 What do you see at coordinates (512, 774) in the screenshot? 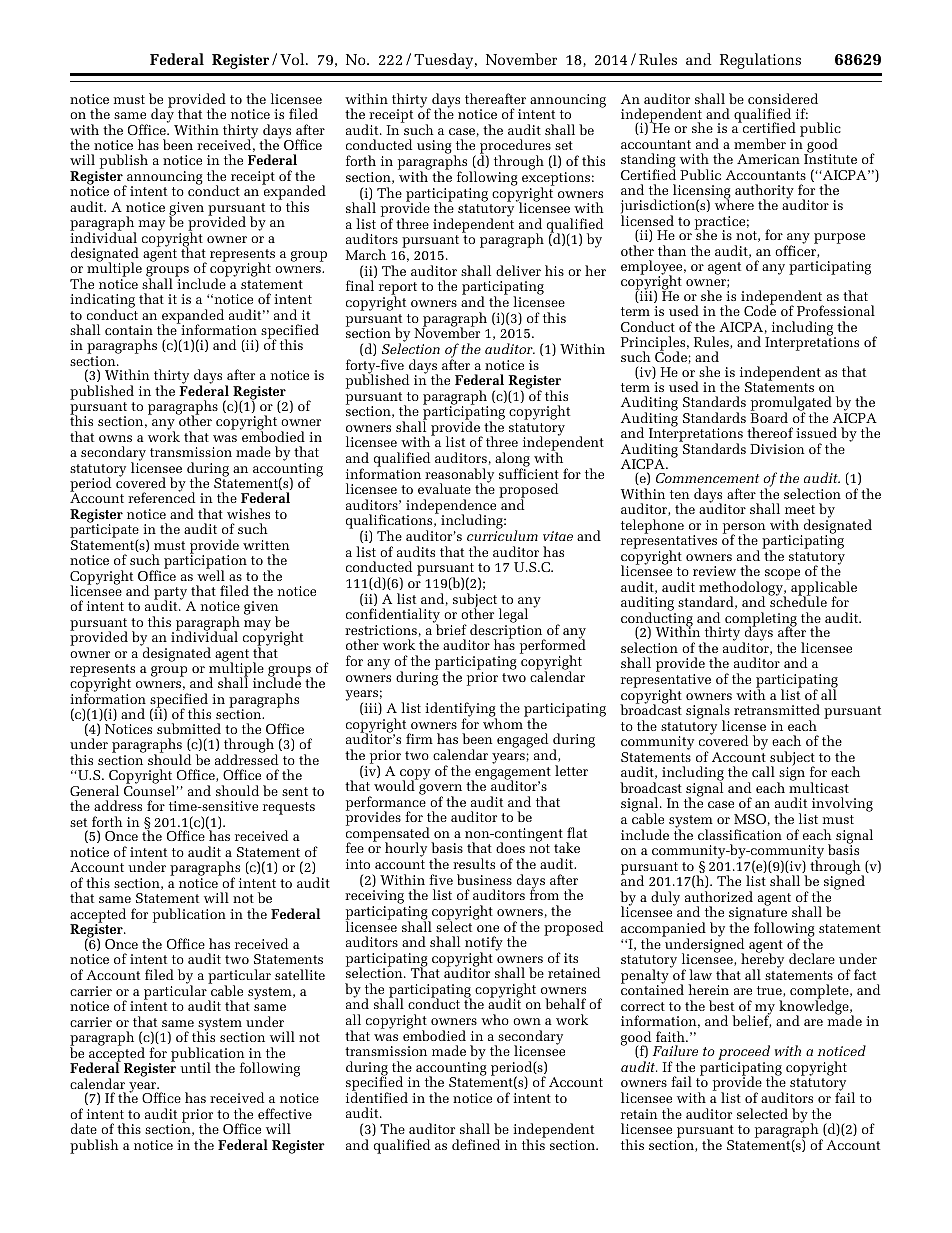
I see `engagement` at bounding box center [512, 774].
